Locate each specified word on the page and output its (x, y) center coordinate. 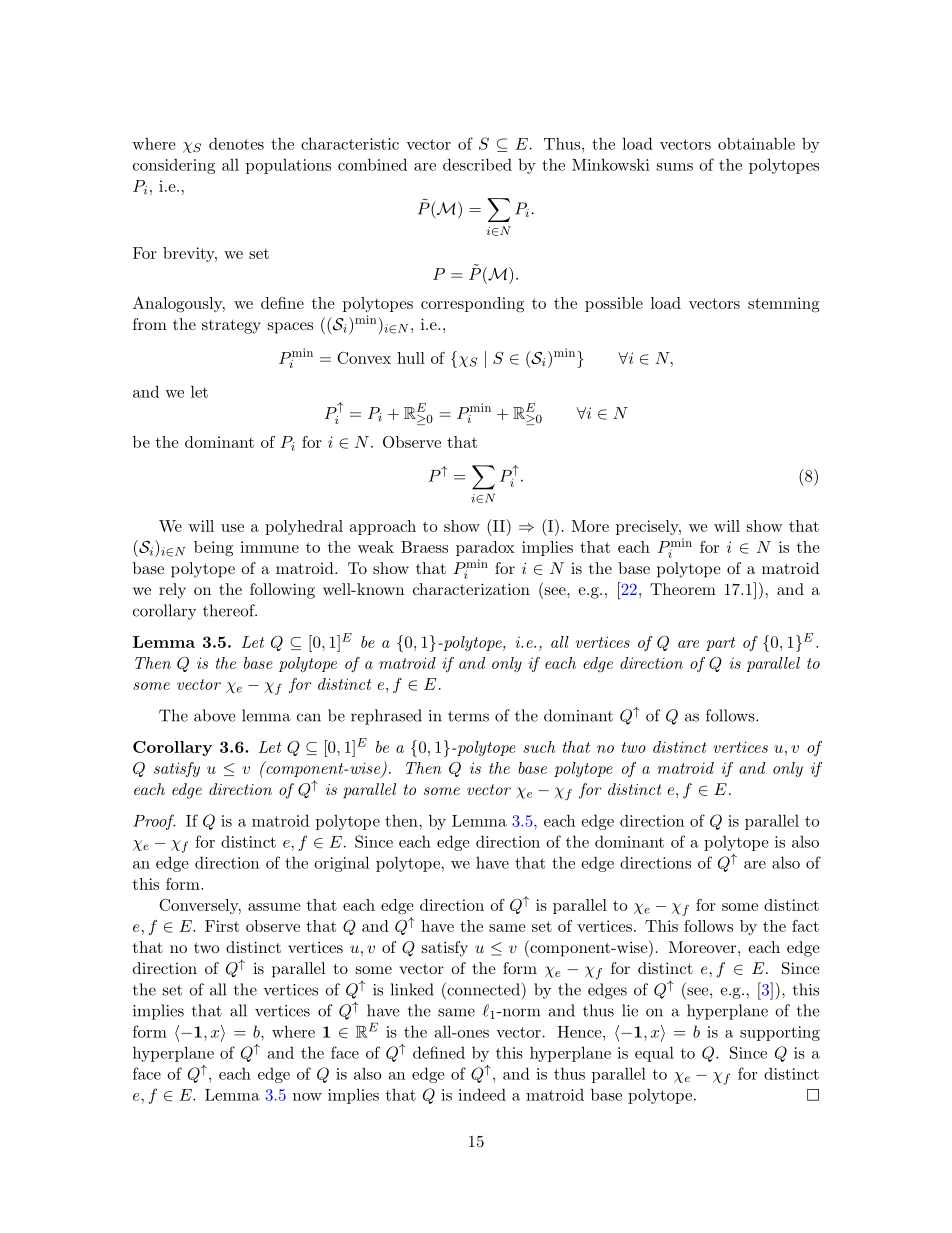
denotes (236, 143)
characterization (471, 589)
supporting (780, 1033)
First (222, 926)
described (477, 164)
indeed (482, 1094)
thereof (230, 610)
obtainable (756, 143)
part (720, 644)
